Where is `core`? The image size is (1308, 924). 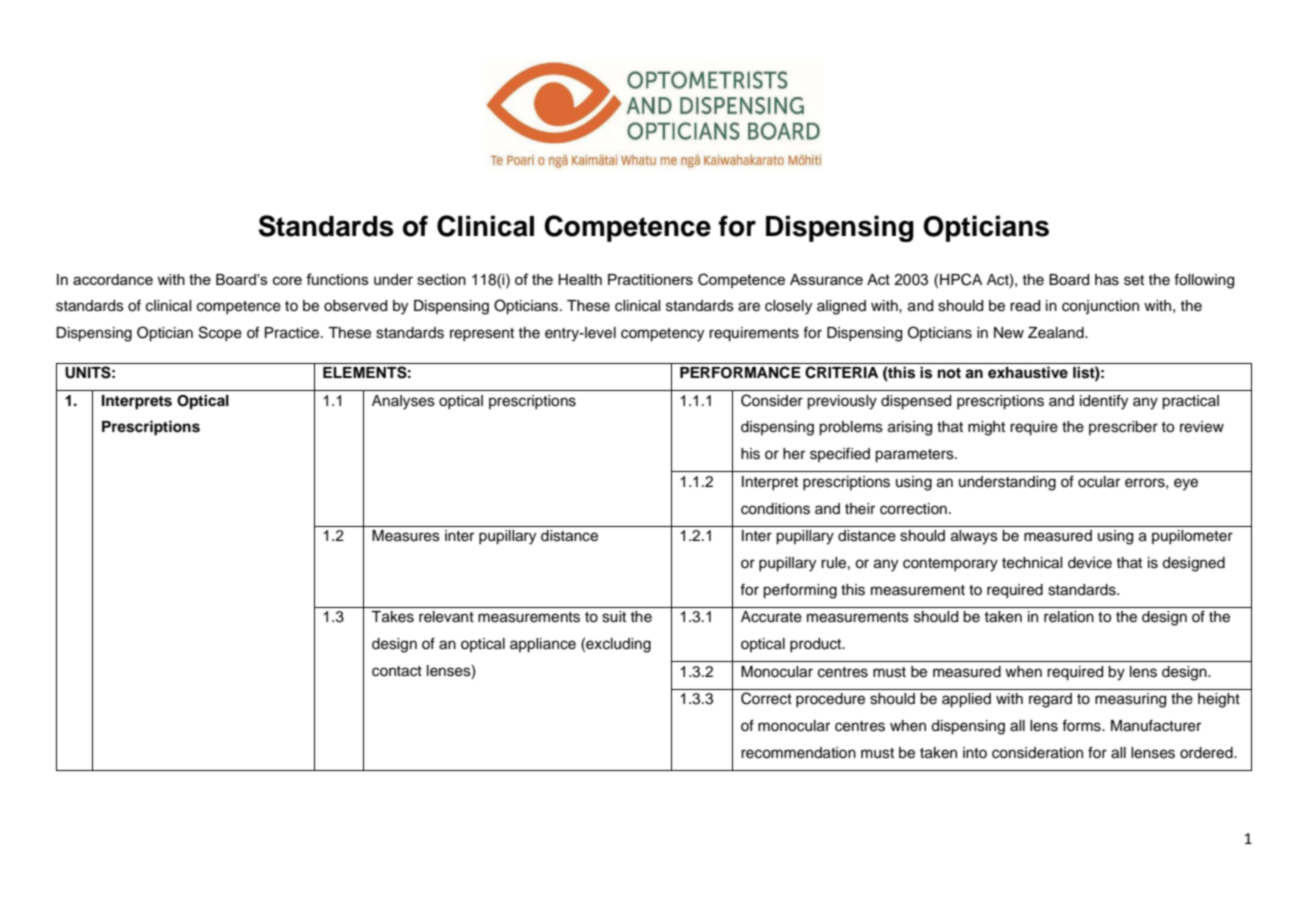 core is located at coordinates (287, 280).
